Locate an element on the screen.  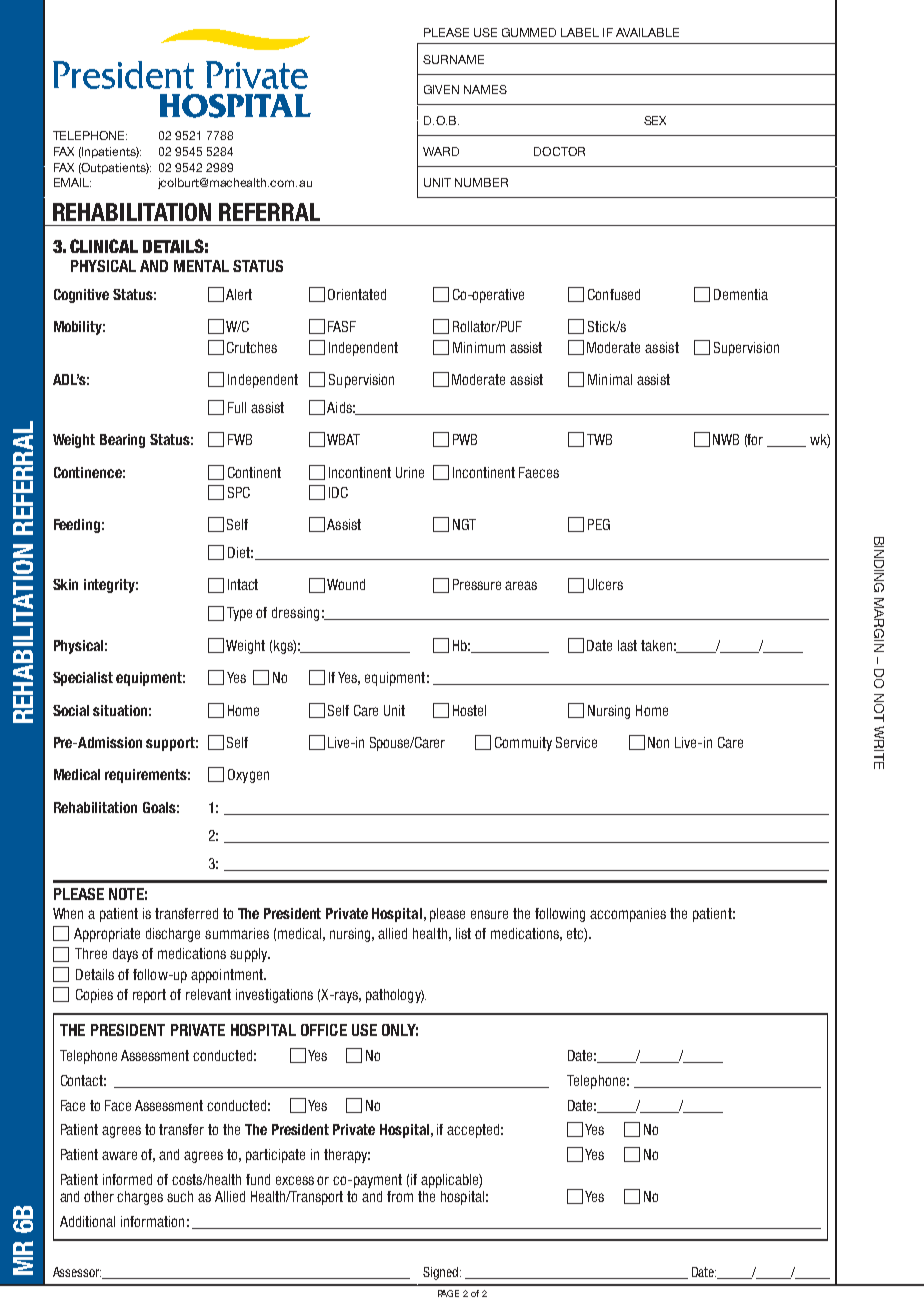
PAGE is located at coordinates (448, 1293).
